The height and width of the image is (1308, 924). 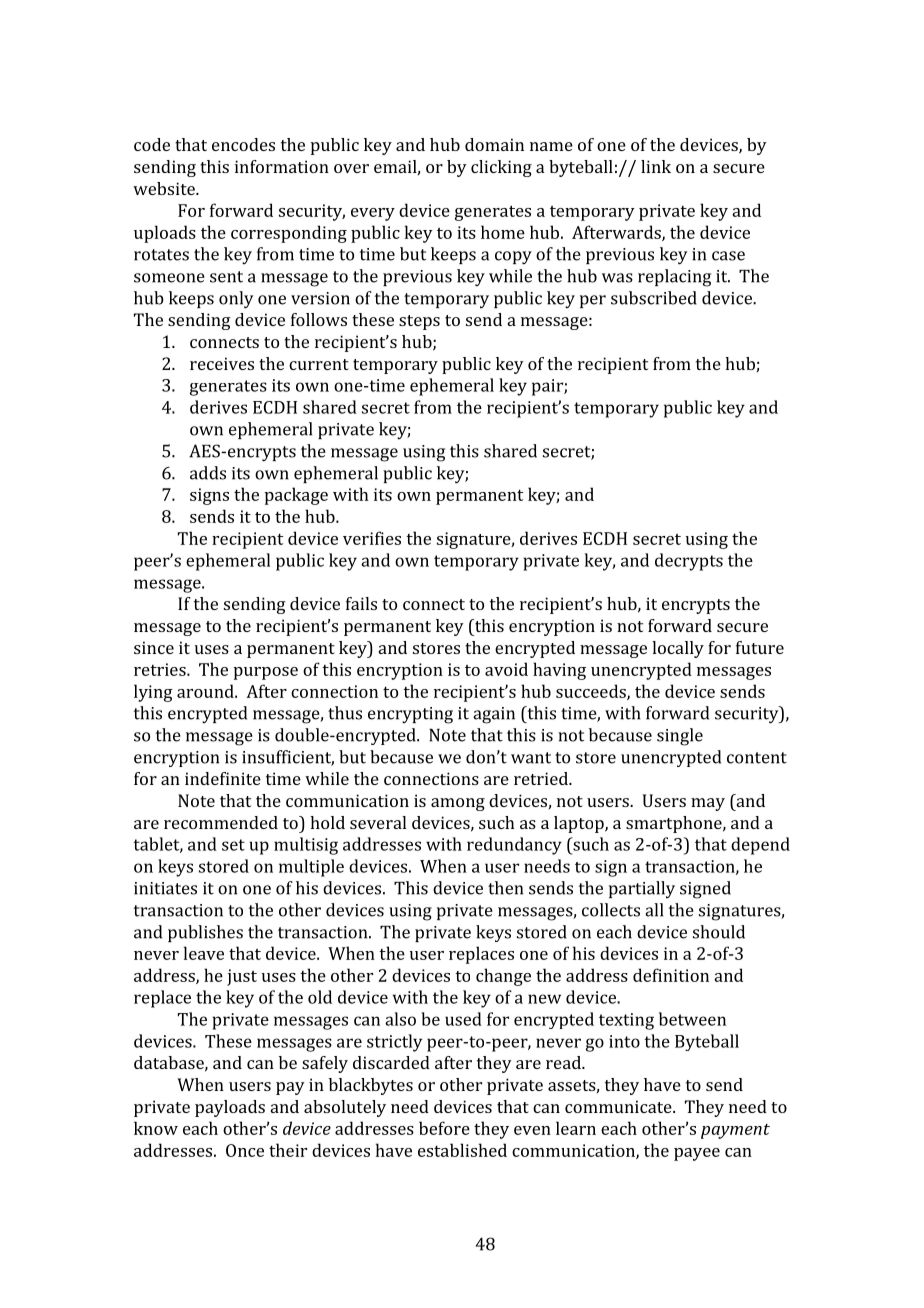 I want to click on payee, so click(x=697, y=1154).
